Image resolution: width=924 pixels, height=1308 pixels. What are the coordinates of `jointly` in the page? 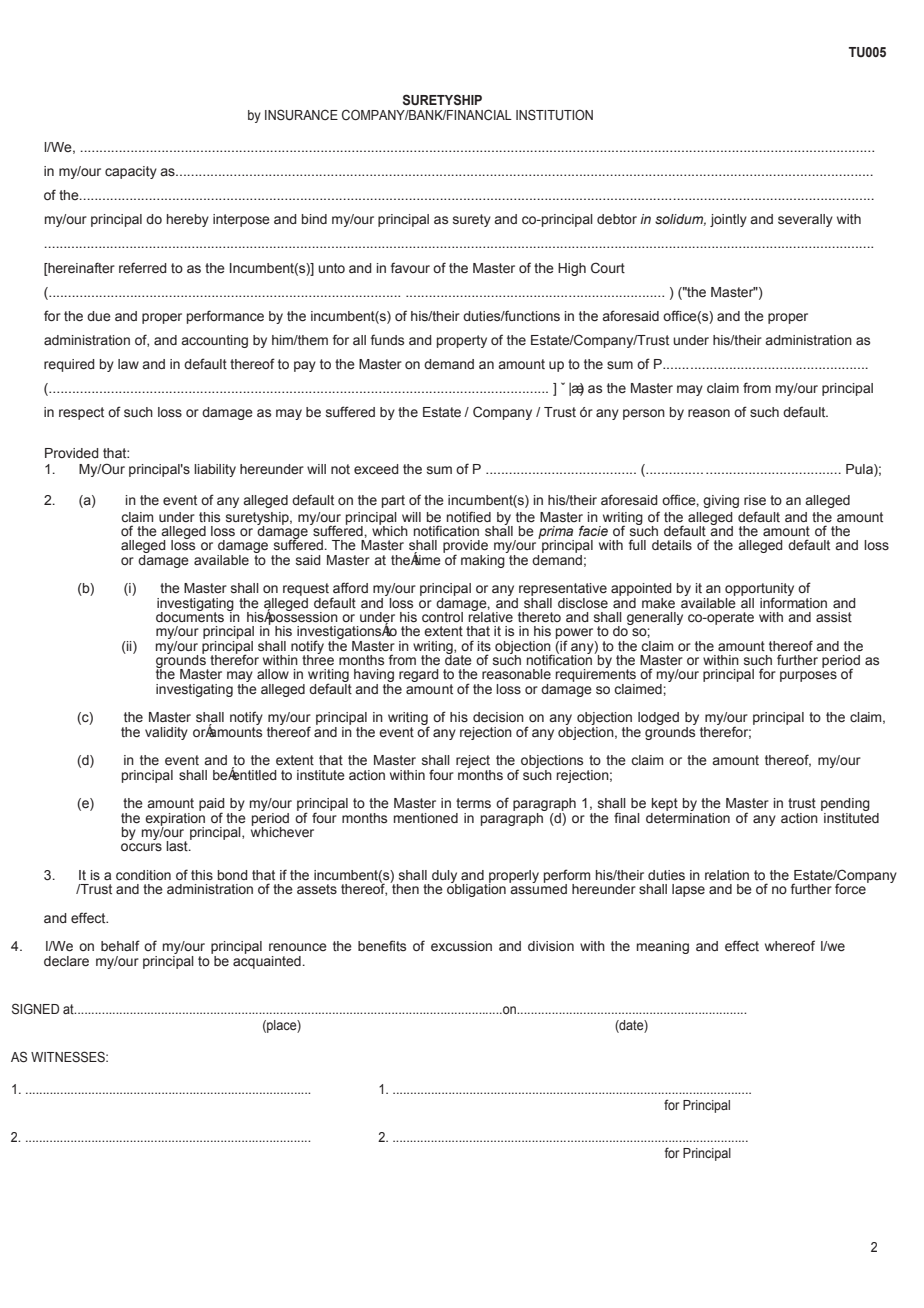 It's located at (728, 220).
